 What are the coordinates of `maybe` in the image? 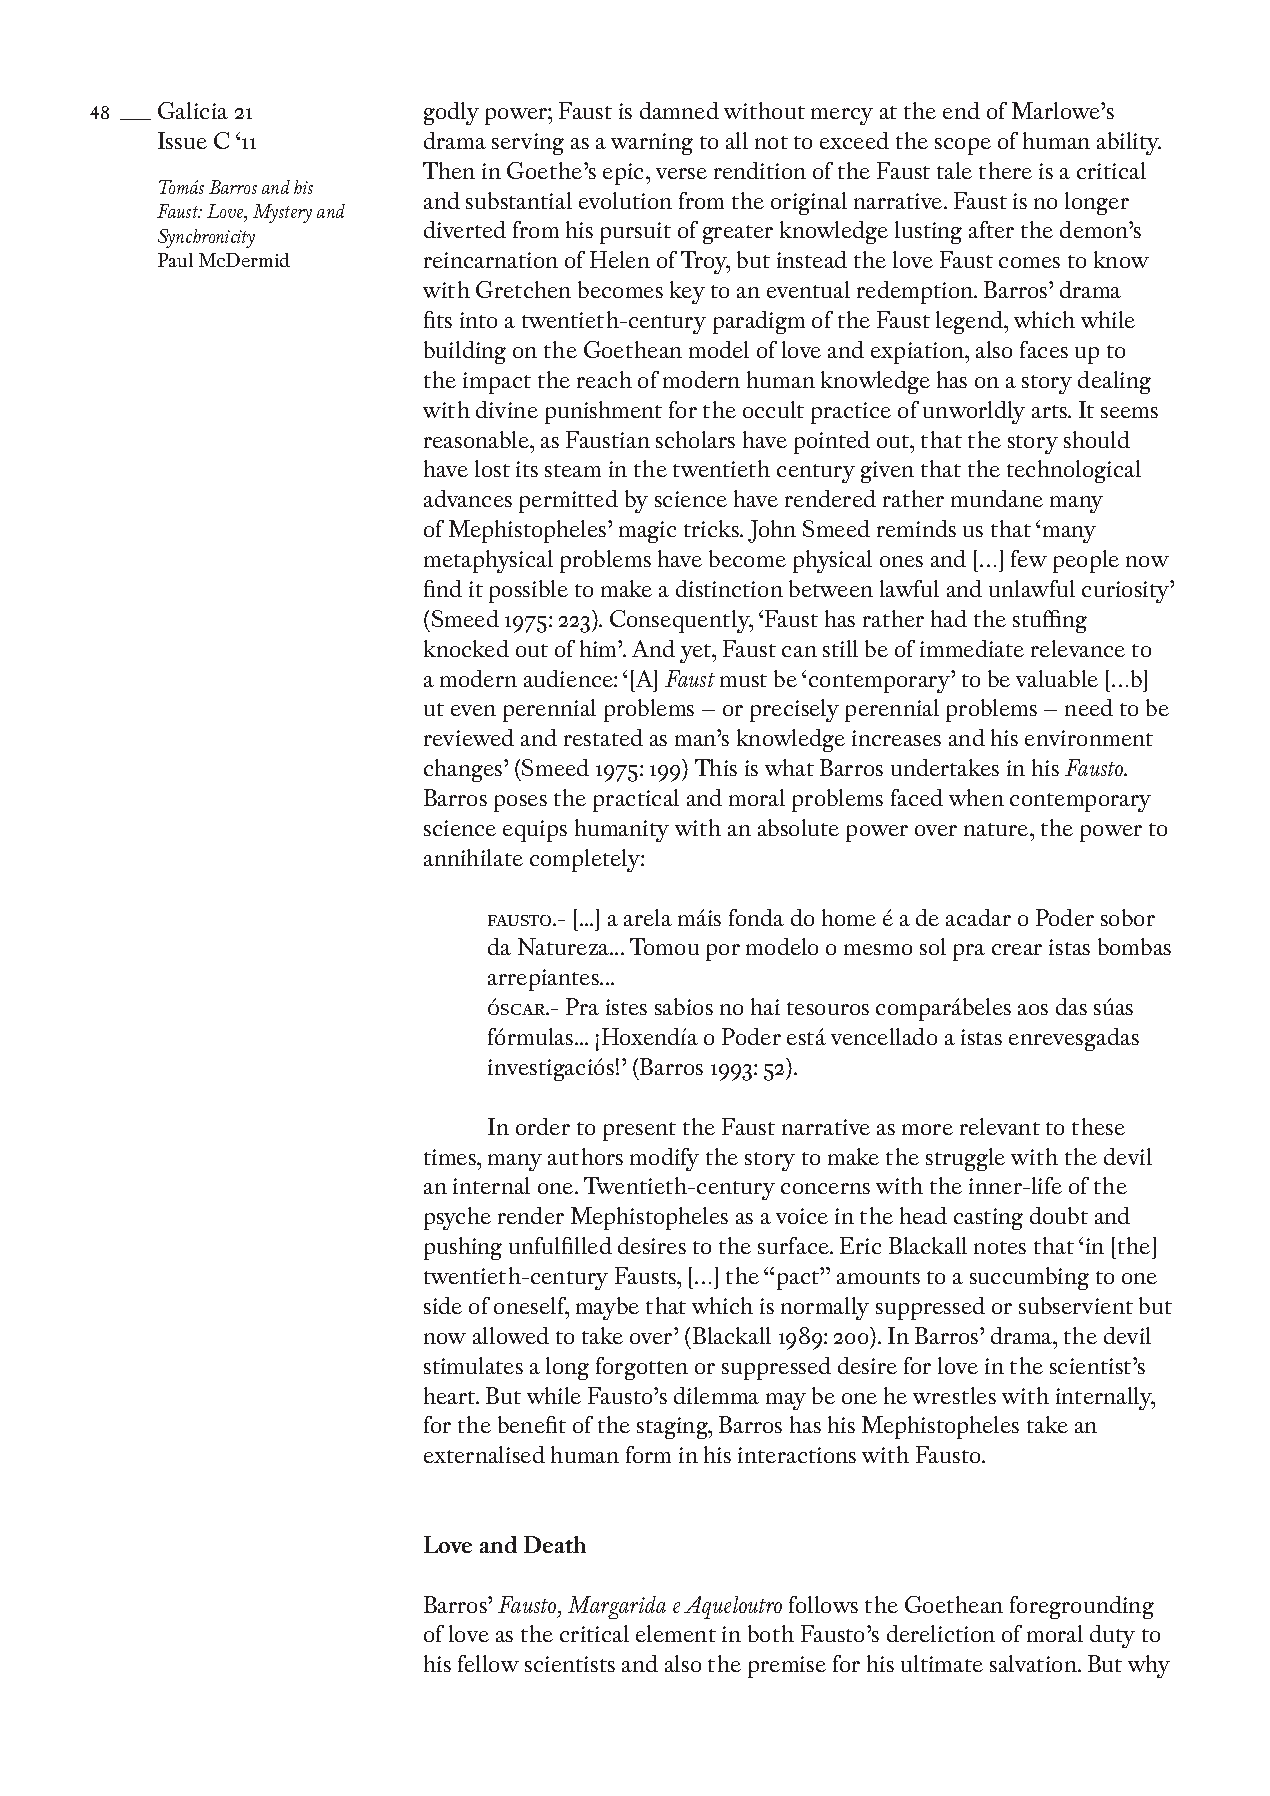 It's located at (607, 1308).
